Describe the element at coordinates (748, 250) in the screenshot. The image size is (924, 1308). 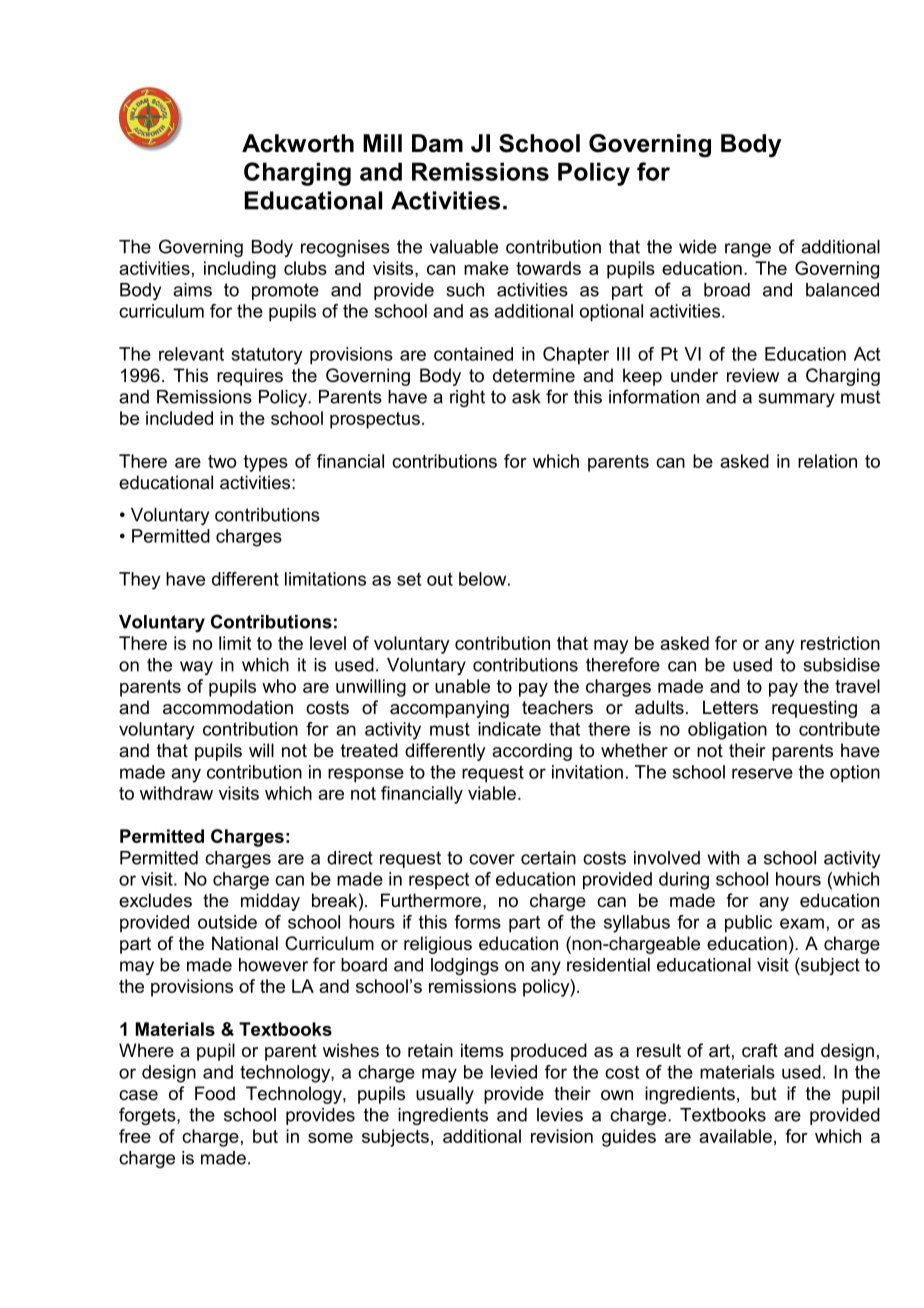
I see `range` at that location.
